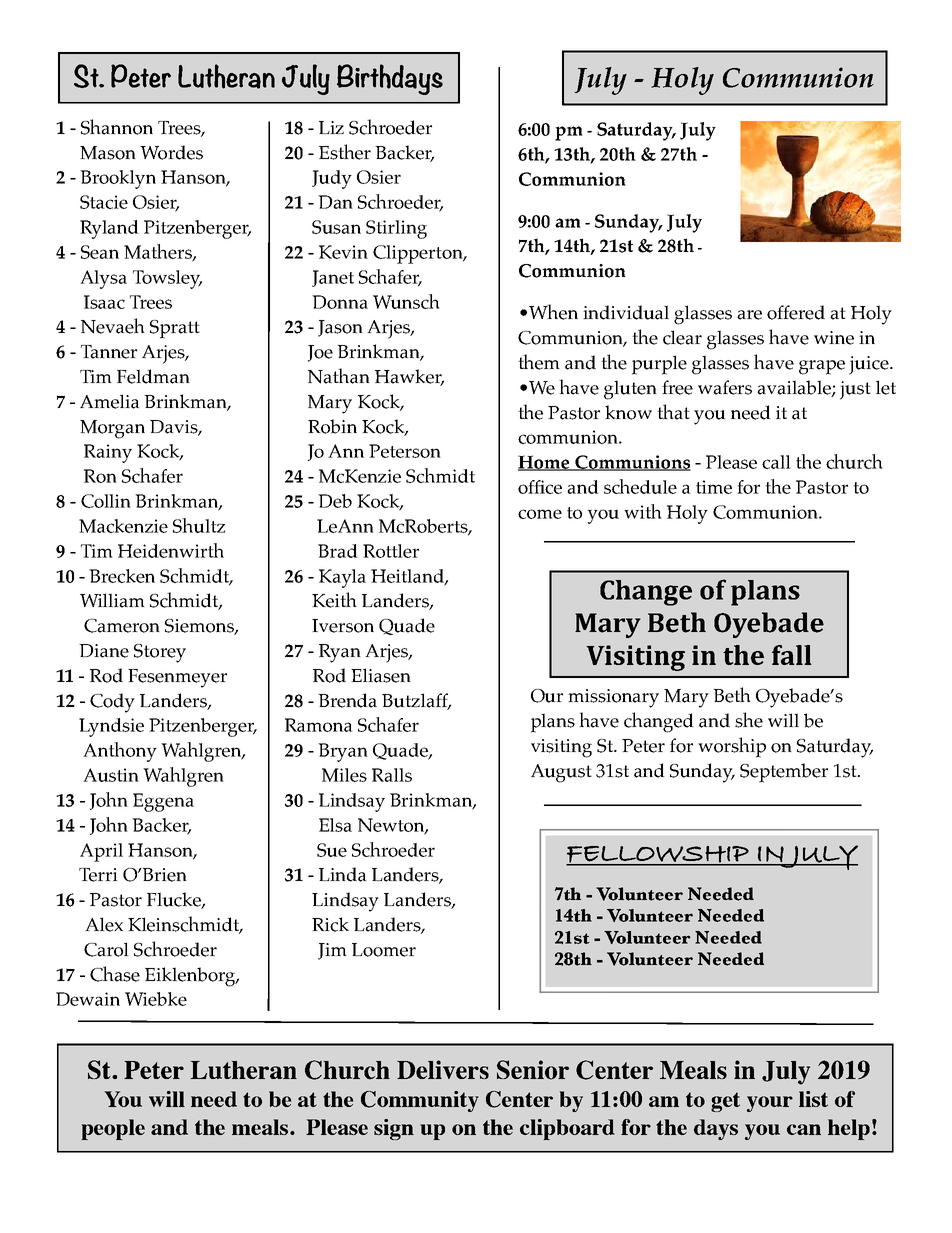  Describe the element at coordinates (792, 655) in the document. I see `fall` at that location.
